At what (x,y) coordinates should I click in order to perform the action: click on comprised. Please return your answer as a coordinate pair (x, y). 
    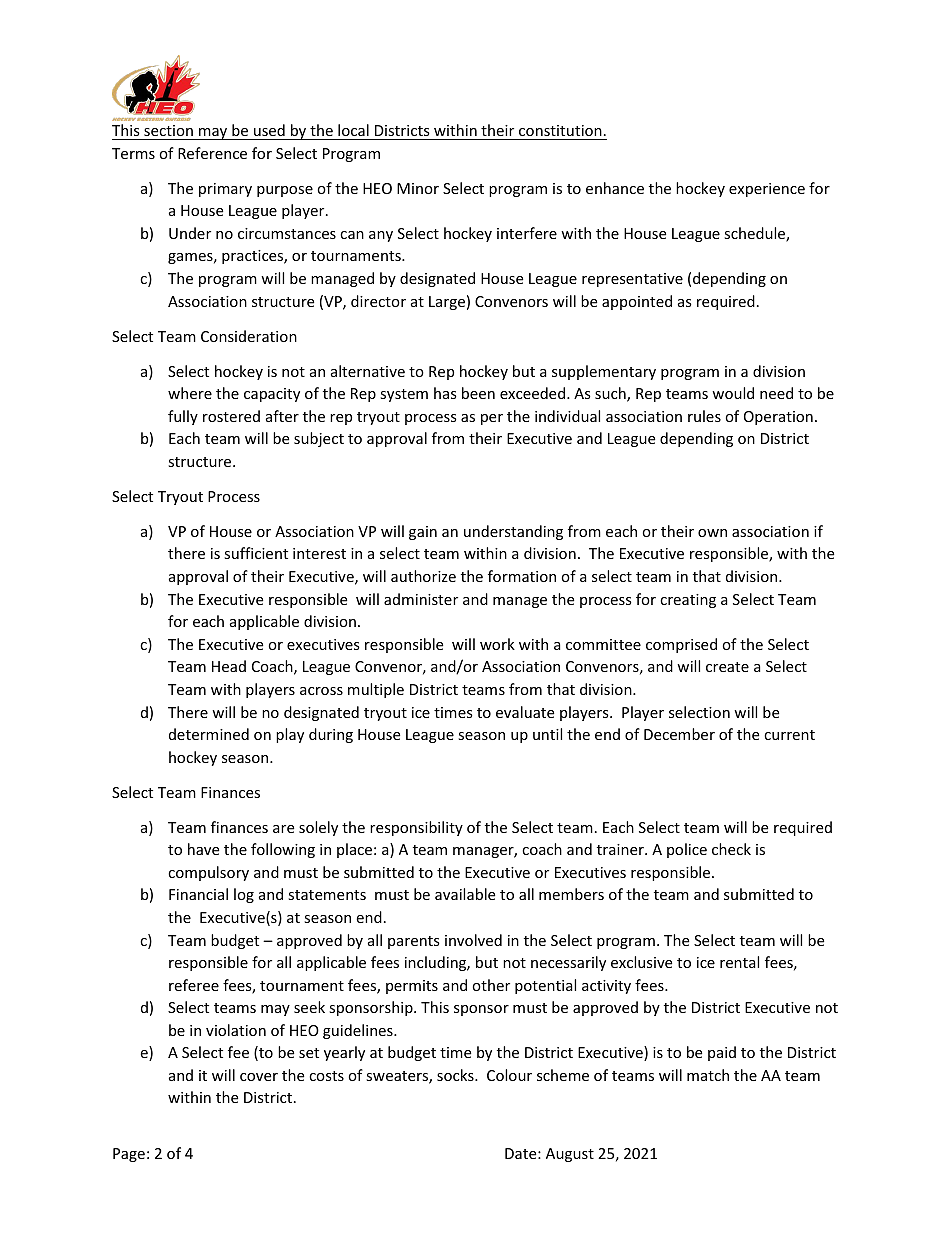
    Looking at the image, I should click on (681, 645).
